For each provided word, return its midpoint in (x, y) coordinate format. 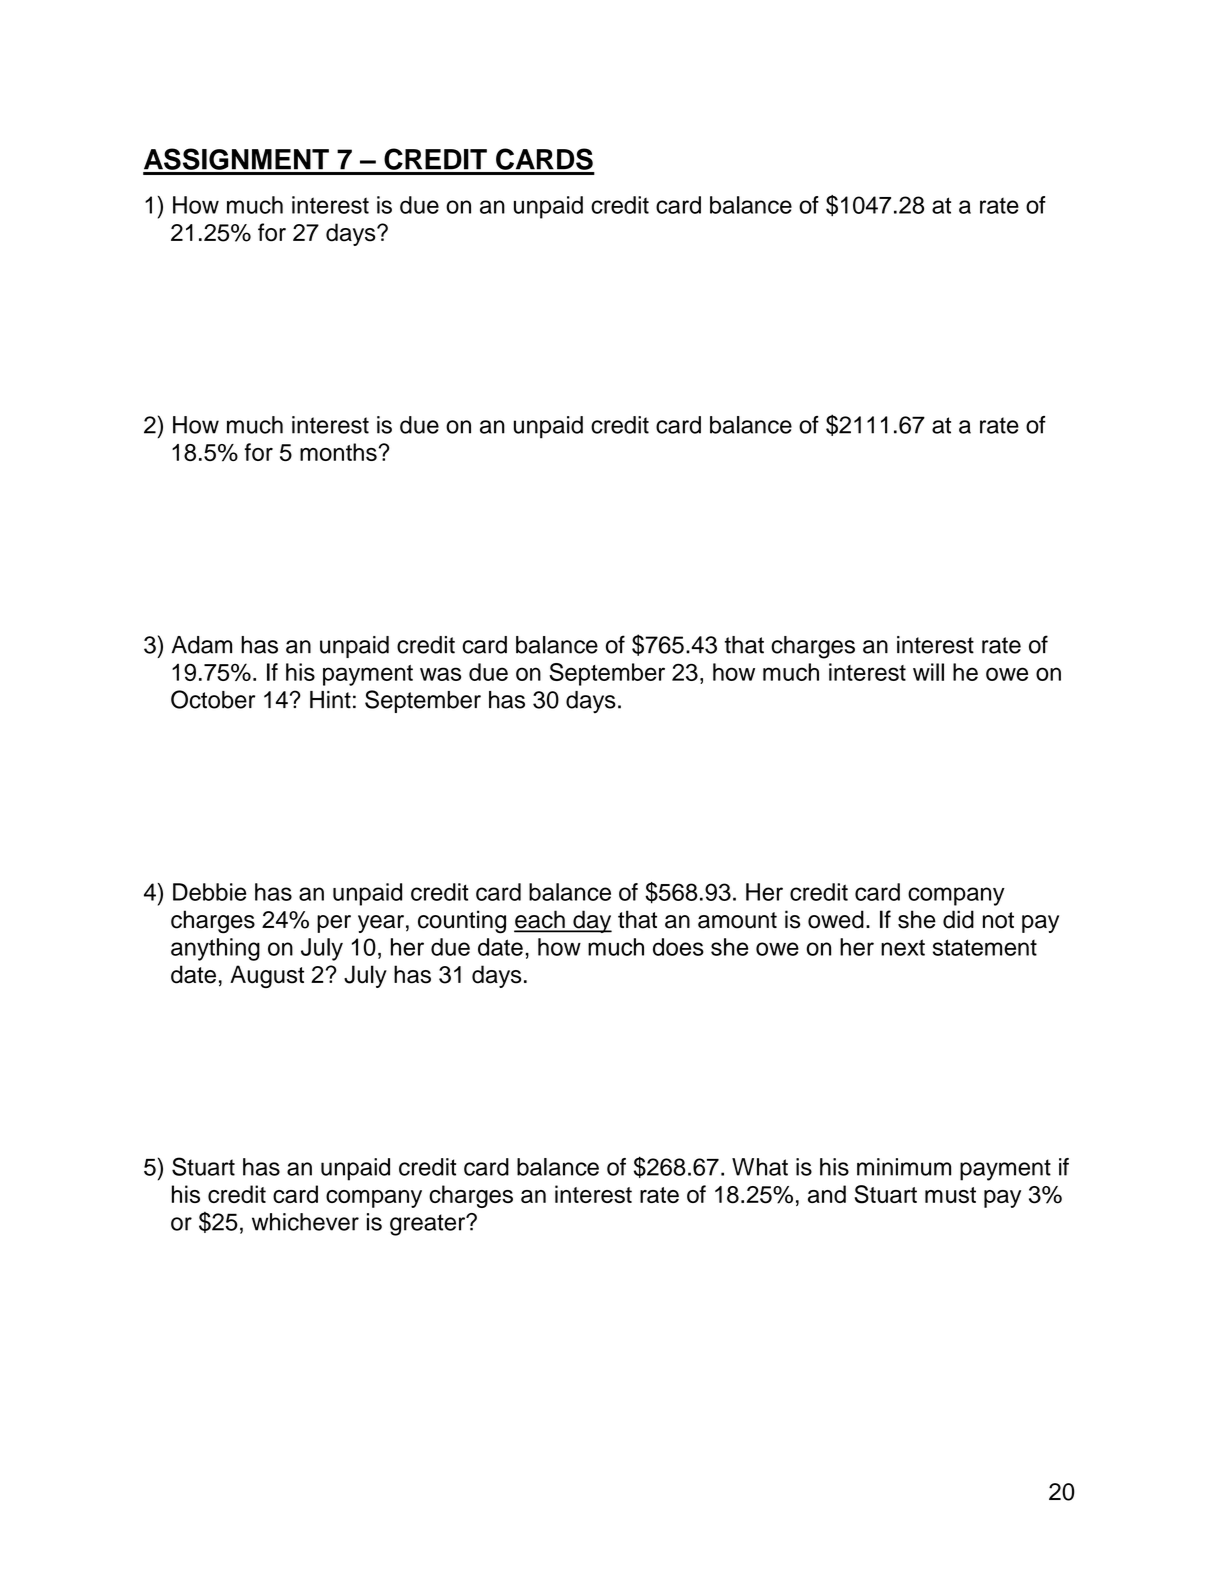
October (213, 699)
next (903, 947)
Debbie (209, 892)
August (267, 976)
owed (836, 919)
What (760, 1167)
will (928, 672)
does (678, 947)
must (950, 1195)
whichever (305, 1222)
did (958, 919)
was (440, 674)
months (338, 452)
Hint (330, 700)
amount (737, 920)
